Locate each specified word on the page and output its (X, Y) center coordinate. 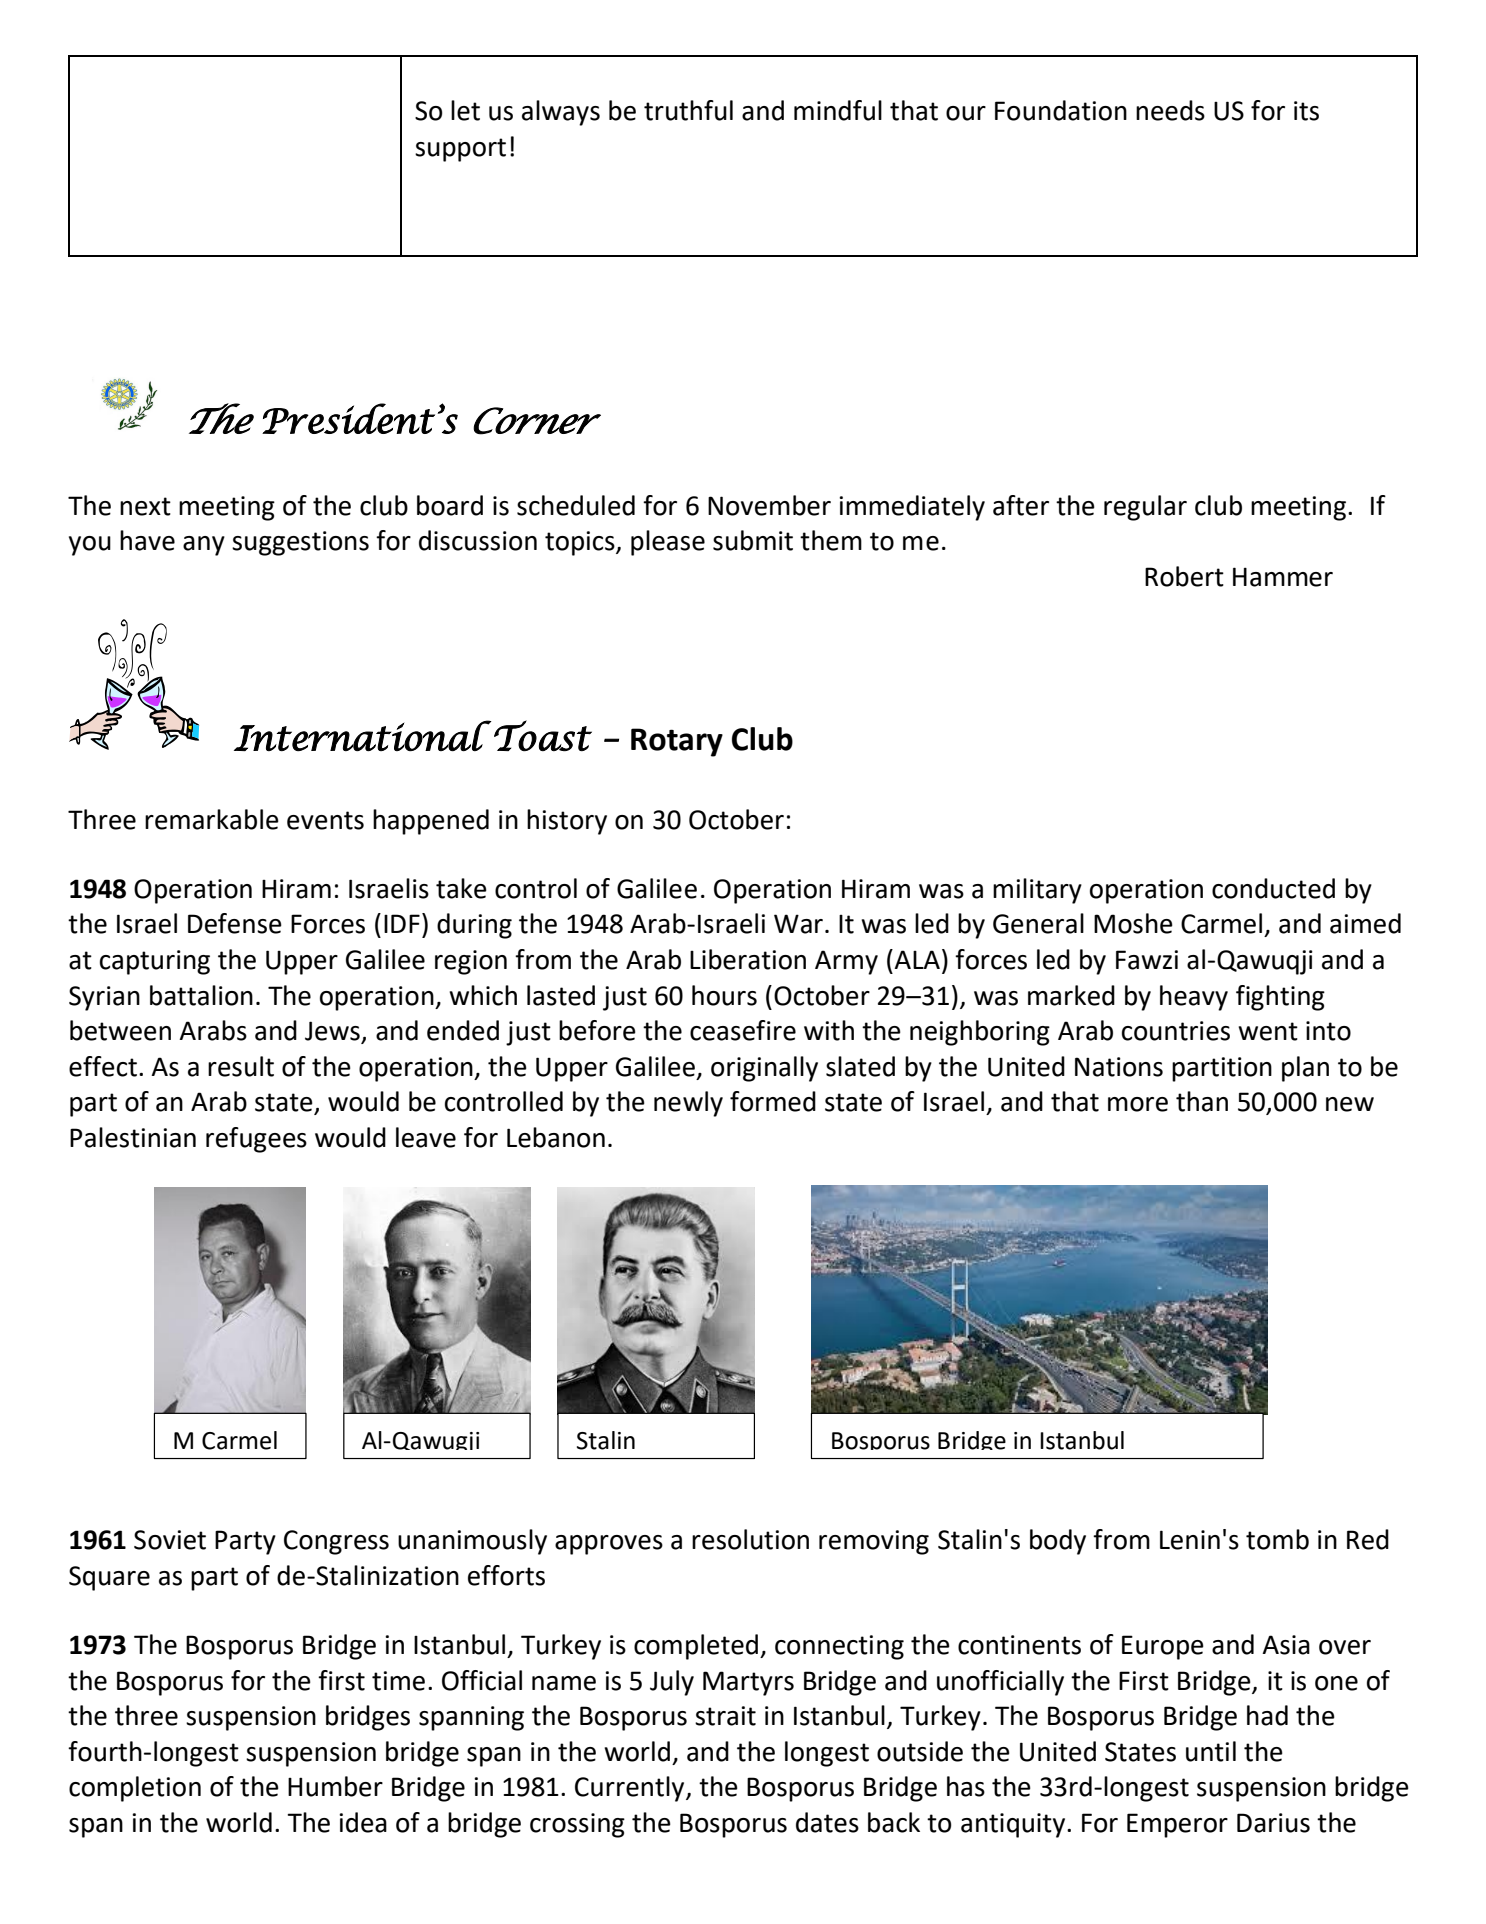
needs (1170, 110)
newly (688, 1104)
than (1202, 1101)
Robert (1184, 576)
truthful (688, 110)
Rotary (677, 742)
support (460, 150)
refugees (256, 1140)
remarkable (212, 819)
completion (135, 1789)
